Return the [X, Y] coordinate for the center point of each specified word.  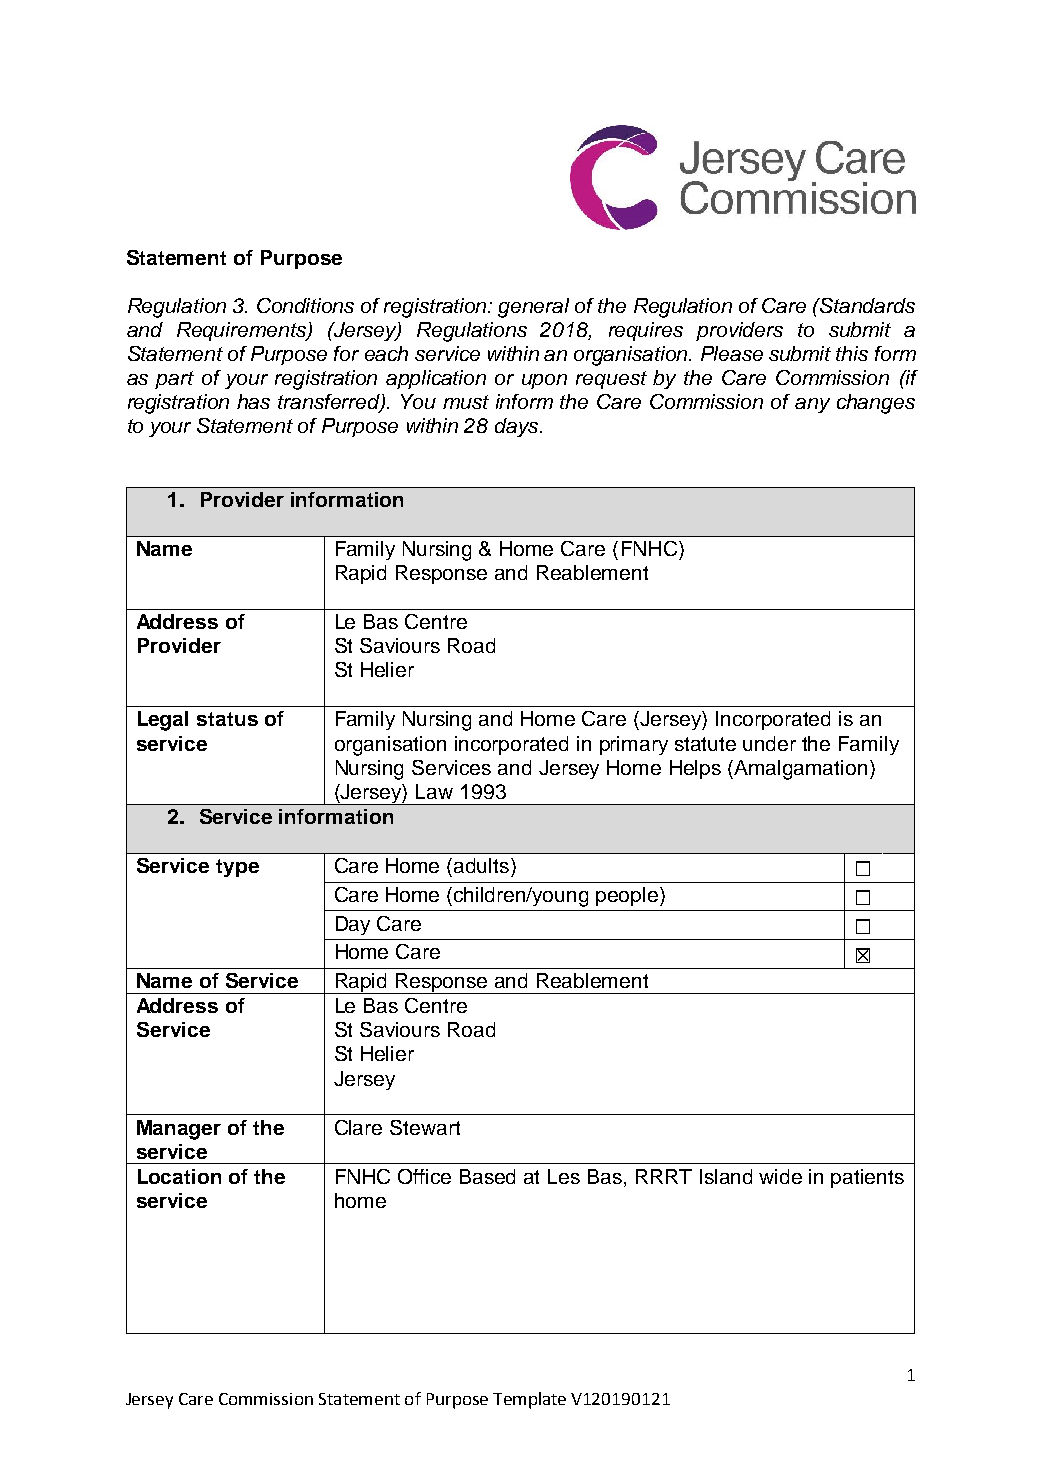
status [227, 719]
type [237, 868]
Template [529, 1400]
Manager [179, 1130]
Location [179, 1176]
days [518, 427]
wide [780, 1176]
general [533, 308]
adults [483, 865]
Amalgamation [800, 770]
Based [487, 1176]
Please [732, 353]
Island [726, 1176]
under [769, 743]
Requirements [242, 331]
